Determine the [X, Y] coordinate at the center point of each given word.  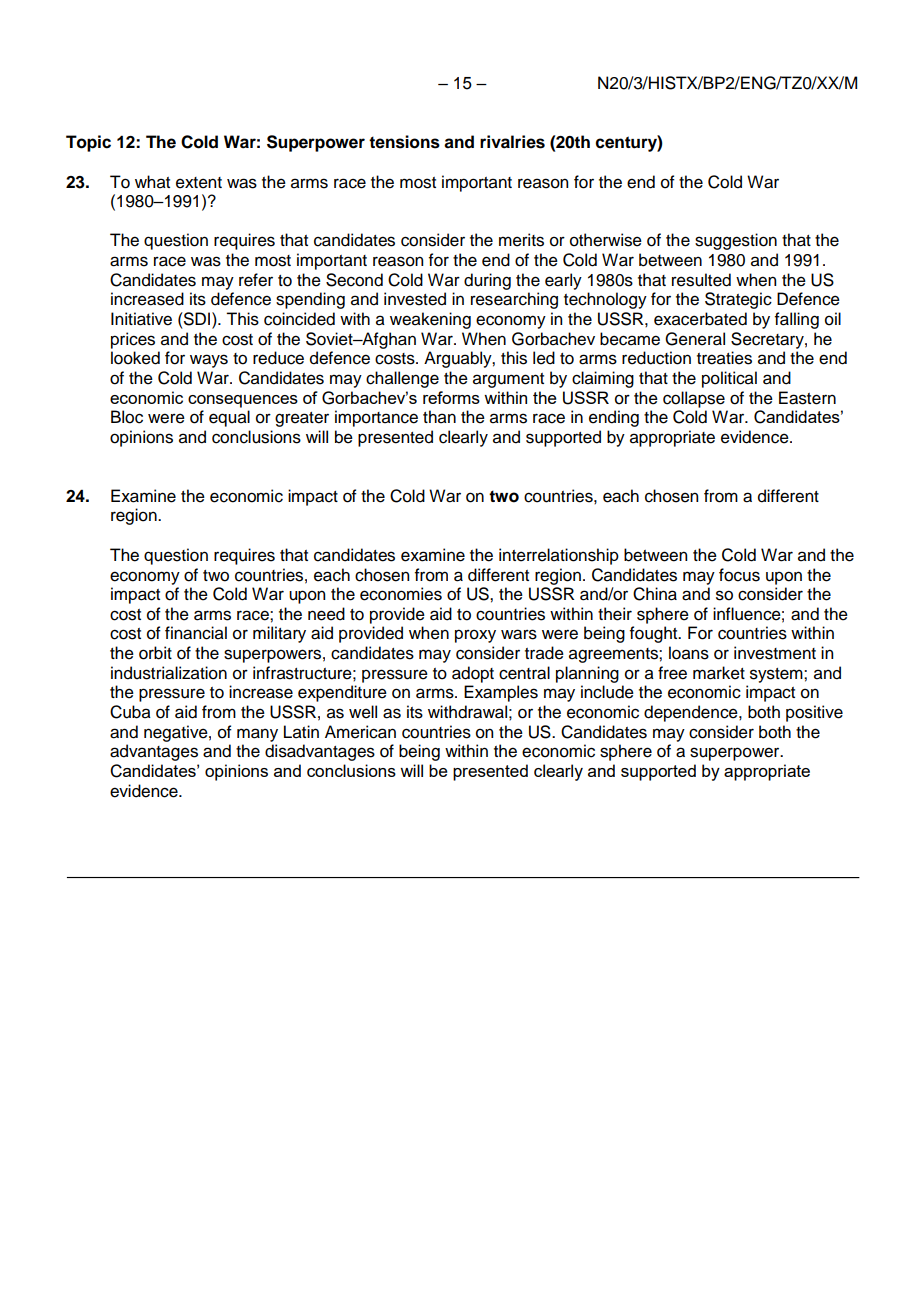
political [729, 379]
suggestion [736, 241]
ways [209, 361]
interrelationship [559, 556]
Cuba [130, 712]
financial [196, 633]
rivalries [512, 142]
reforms [451, 397]
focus [739, 575]
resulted [701, 280]
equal [229, 418]
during [487, 281]
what [152, 182]
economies [401, 594]
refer [256, 280]
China [655, 594]
